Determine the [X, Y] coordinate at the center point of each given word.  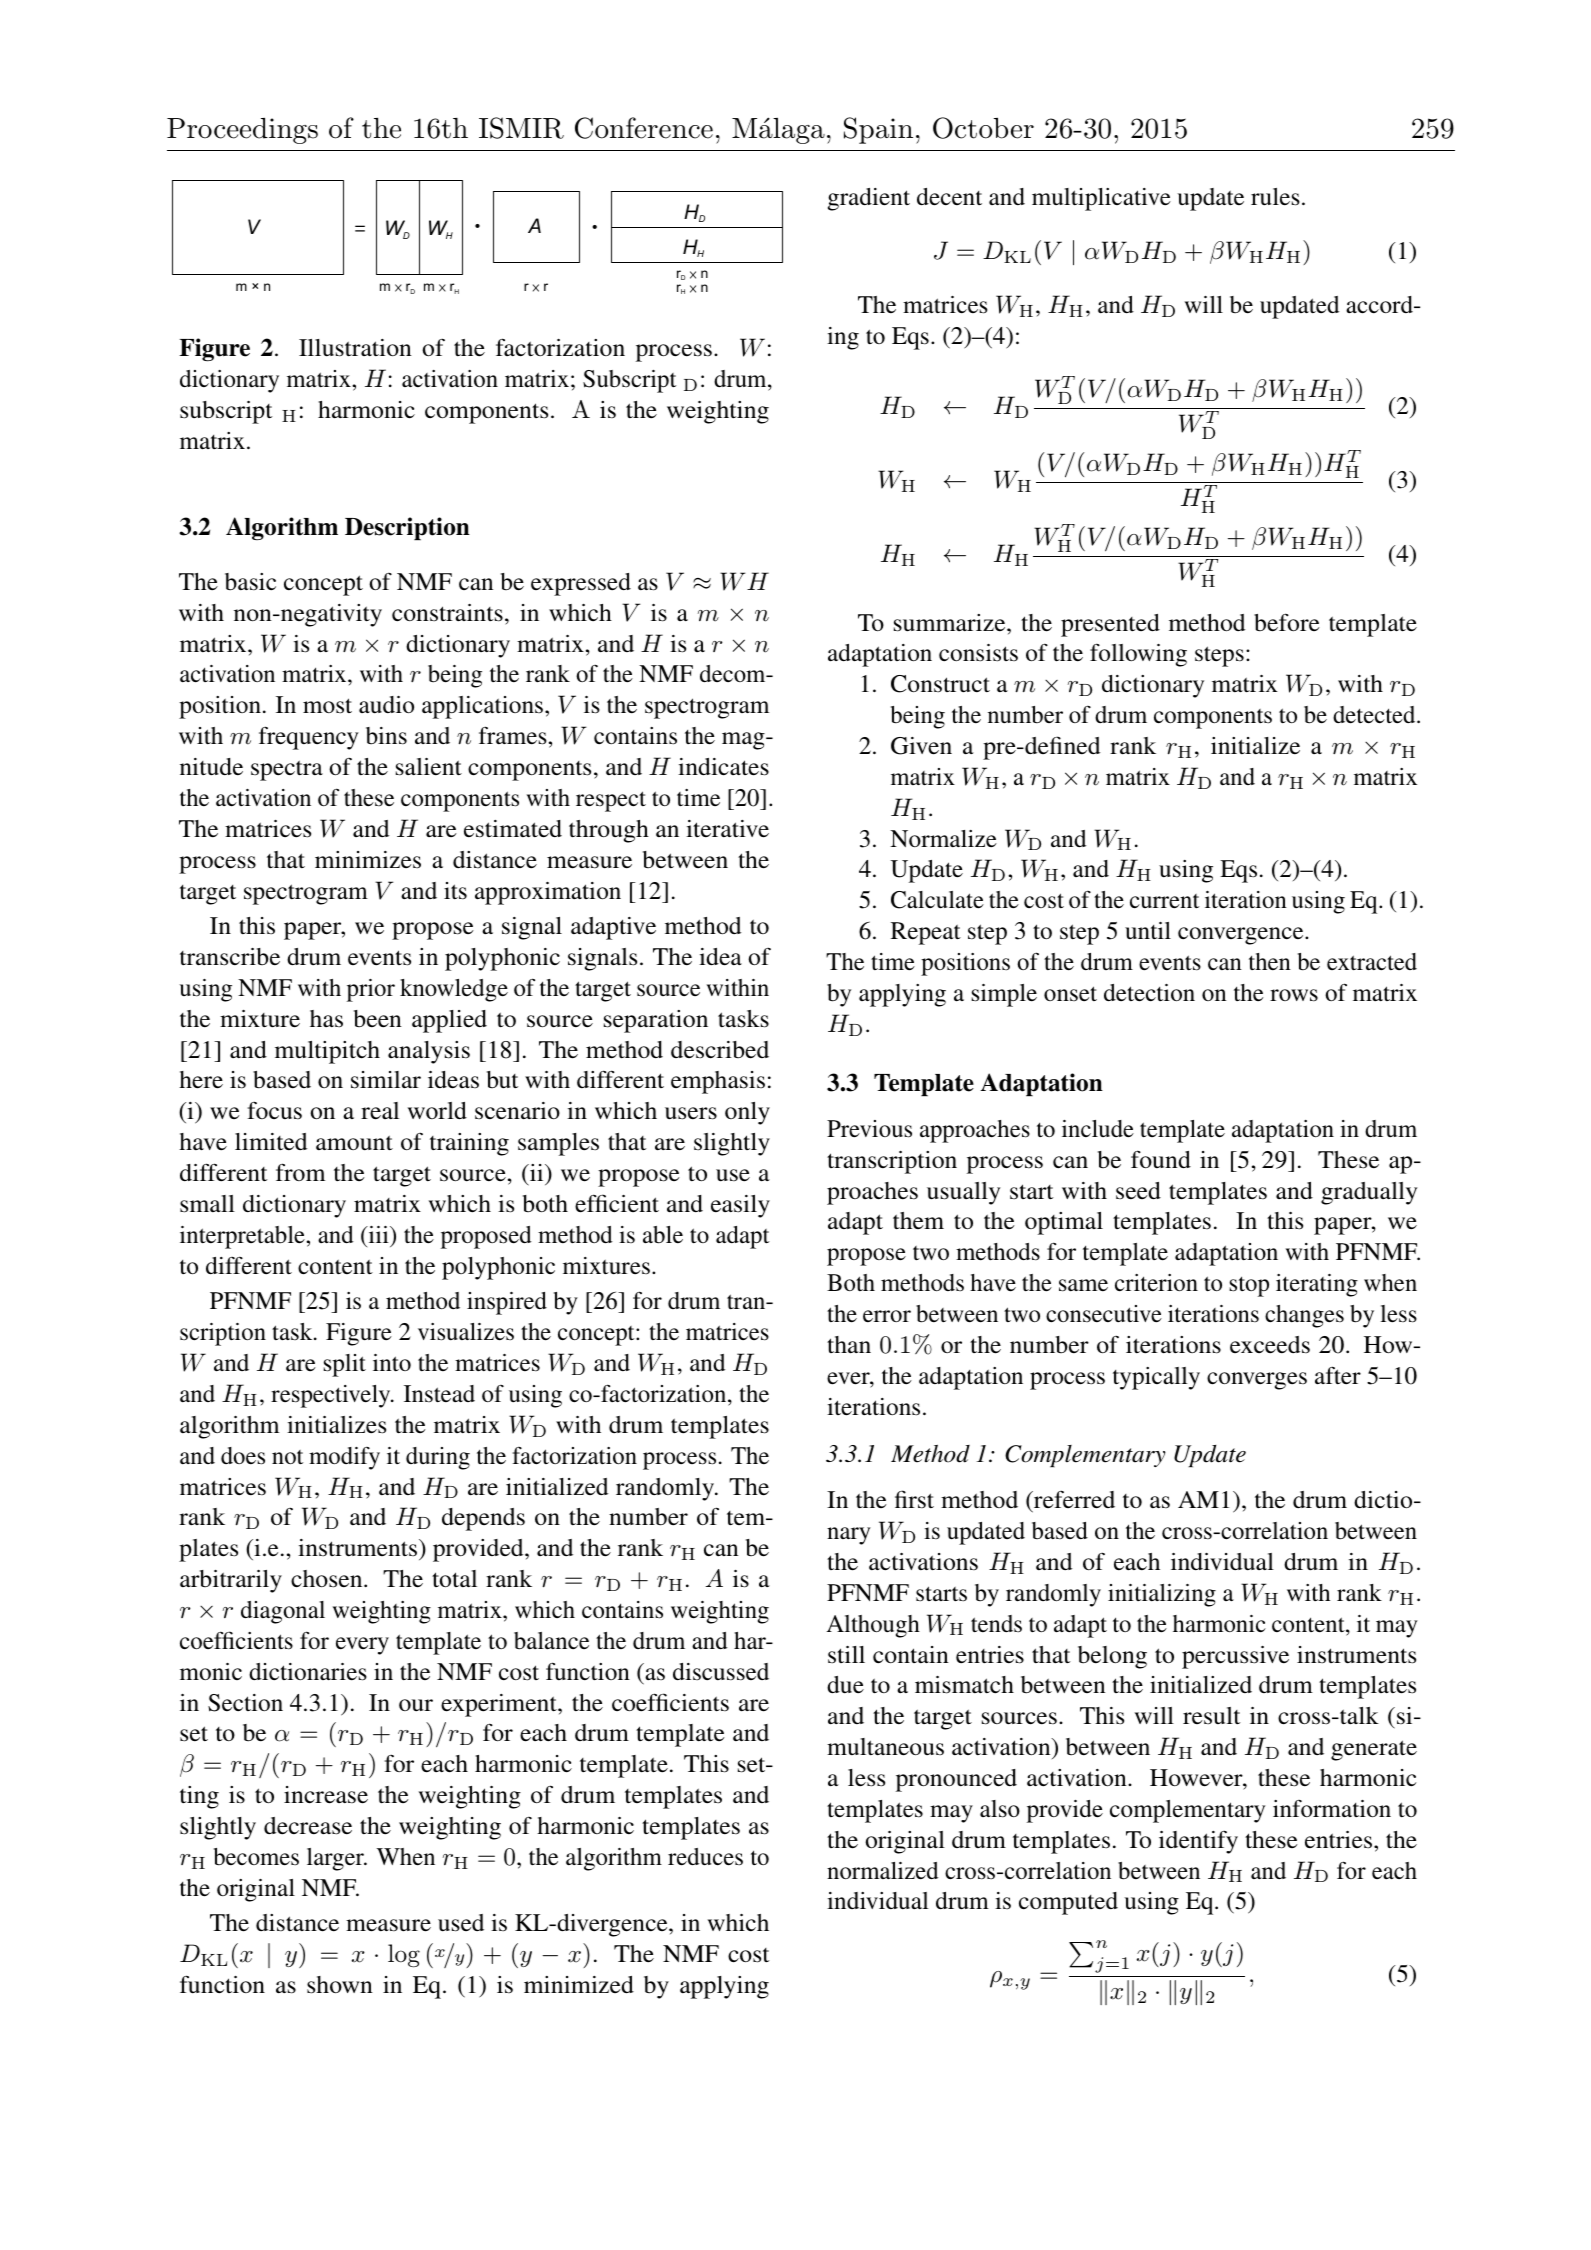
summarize [951, 623]
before [1287, 622]
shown [340, 1985]
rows [1294, 995]
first [914, 1499]
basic [250, 582]
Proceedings [242, 131]
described [720, 1050]
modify [344, 1458]
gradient [869, 199]
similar [386, 1080]
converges [1257, 1381]
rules [1275, 197]
